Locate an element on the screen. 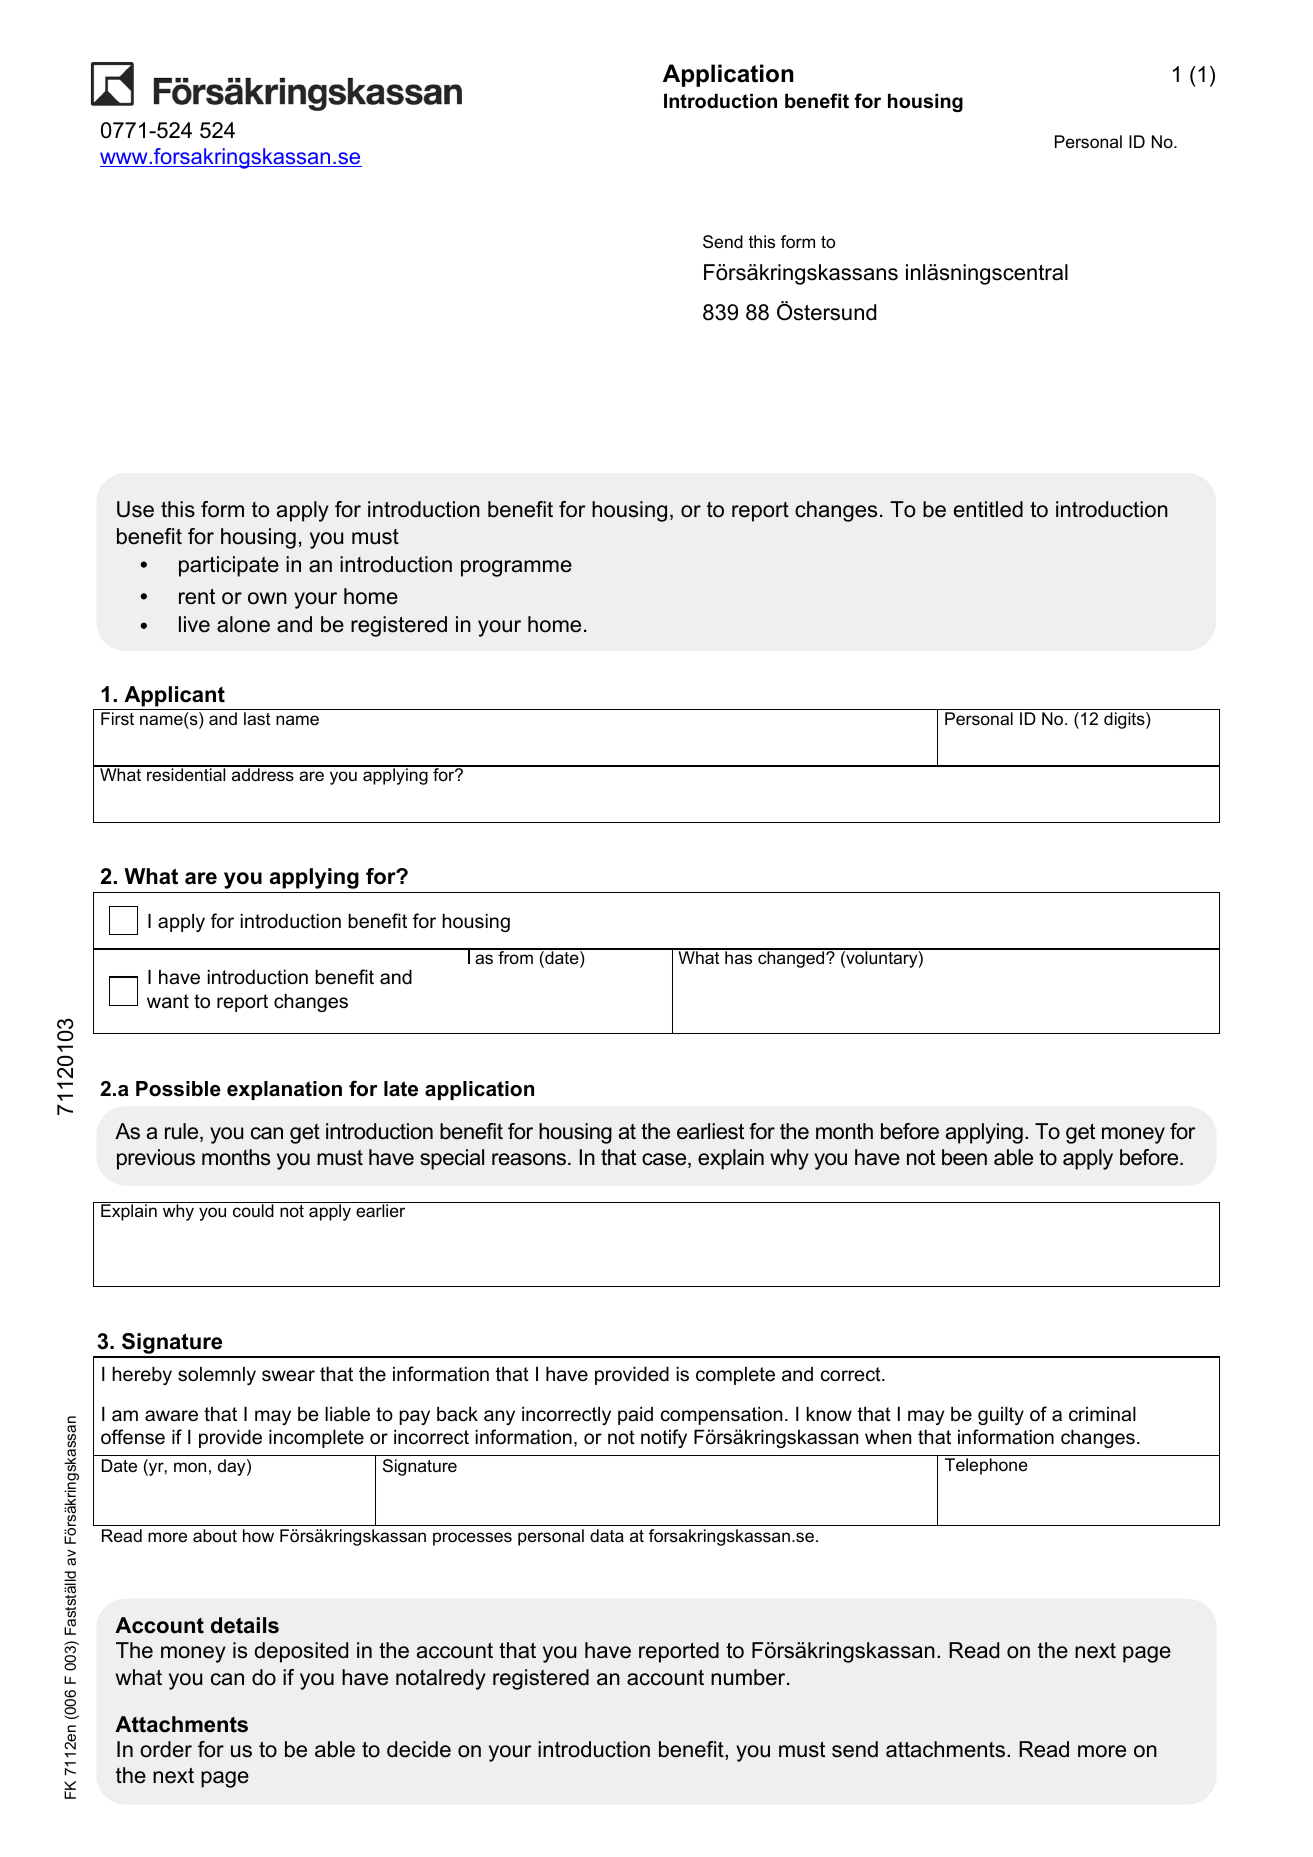 The width and height of the screenshot is (1313, 1857). order is located at coordinates (166, 1749).
